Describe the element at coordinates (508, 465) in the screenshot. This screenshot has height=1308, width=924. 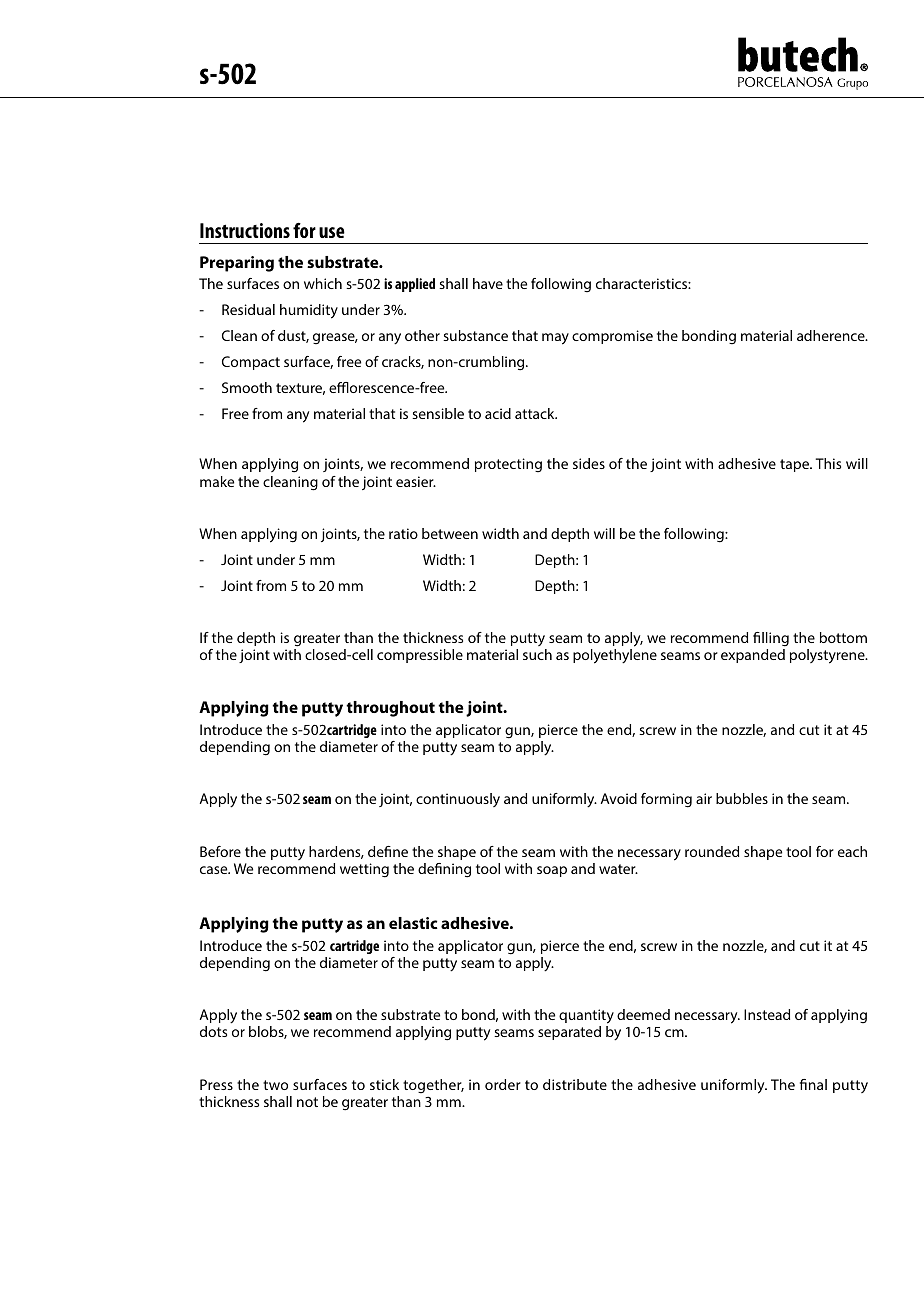
I see `protecting` at that location.
